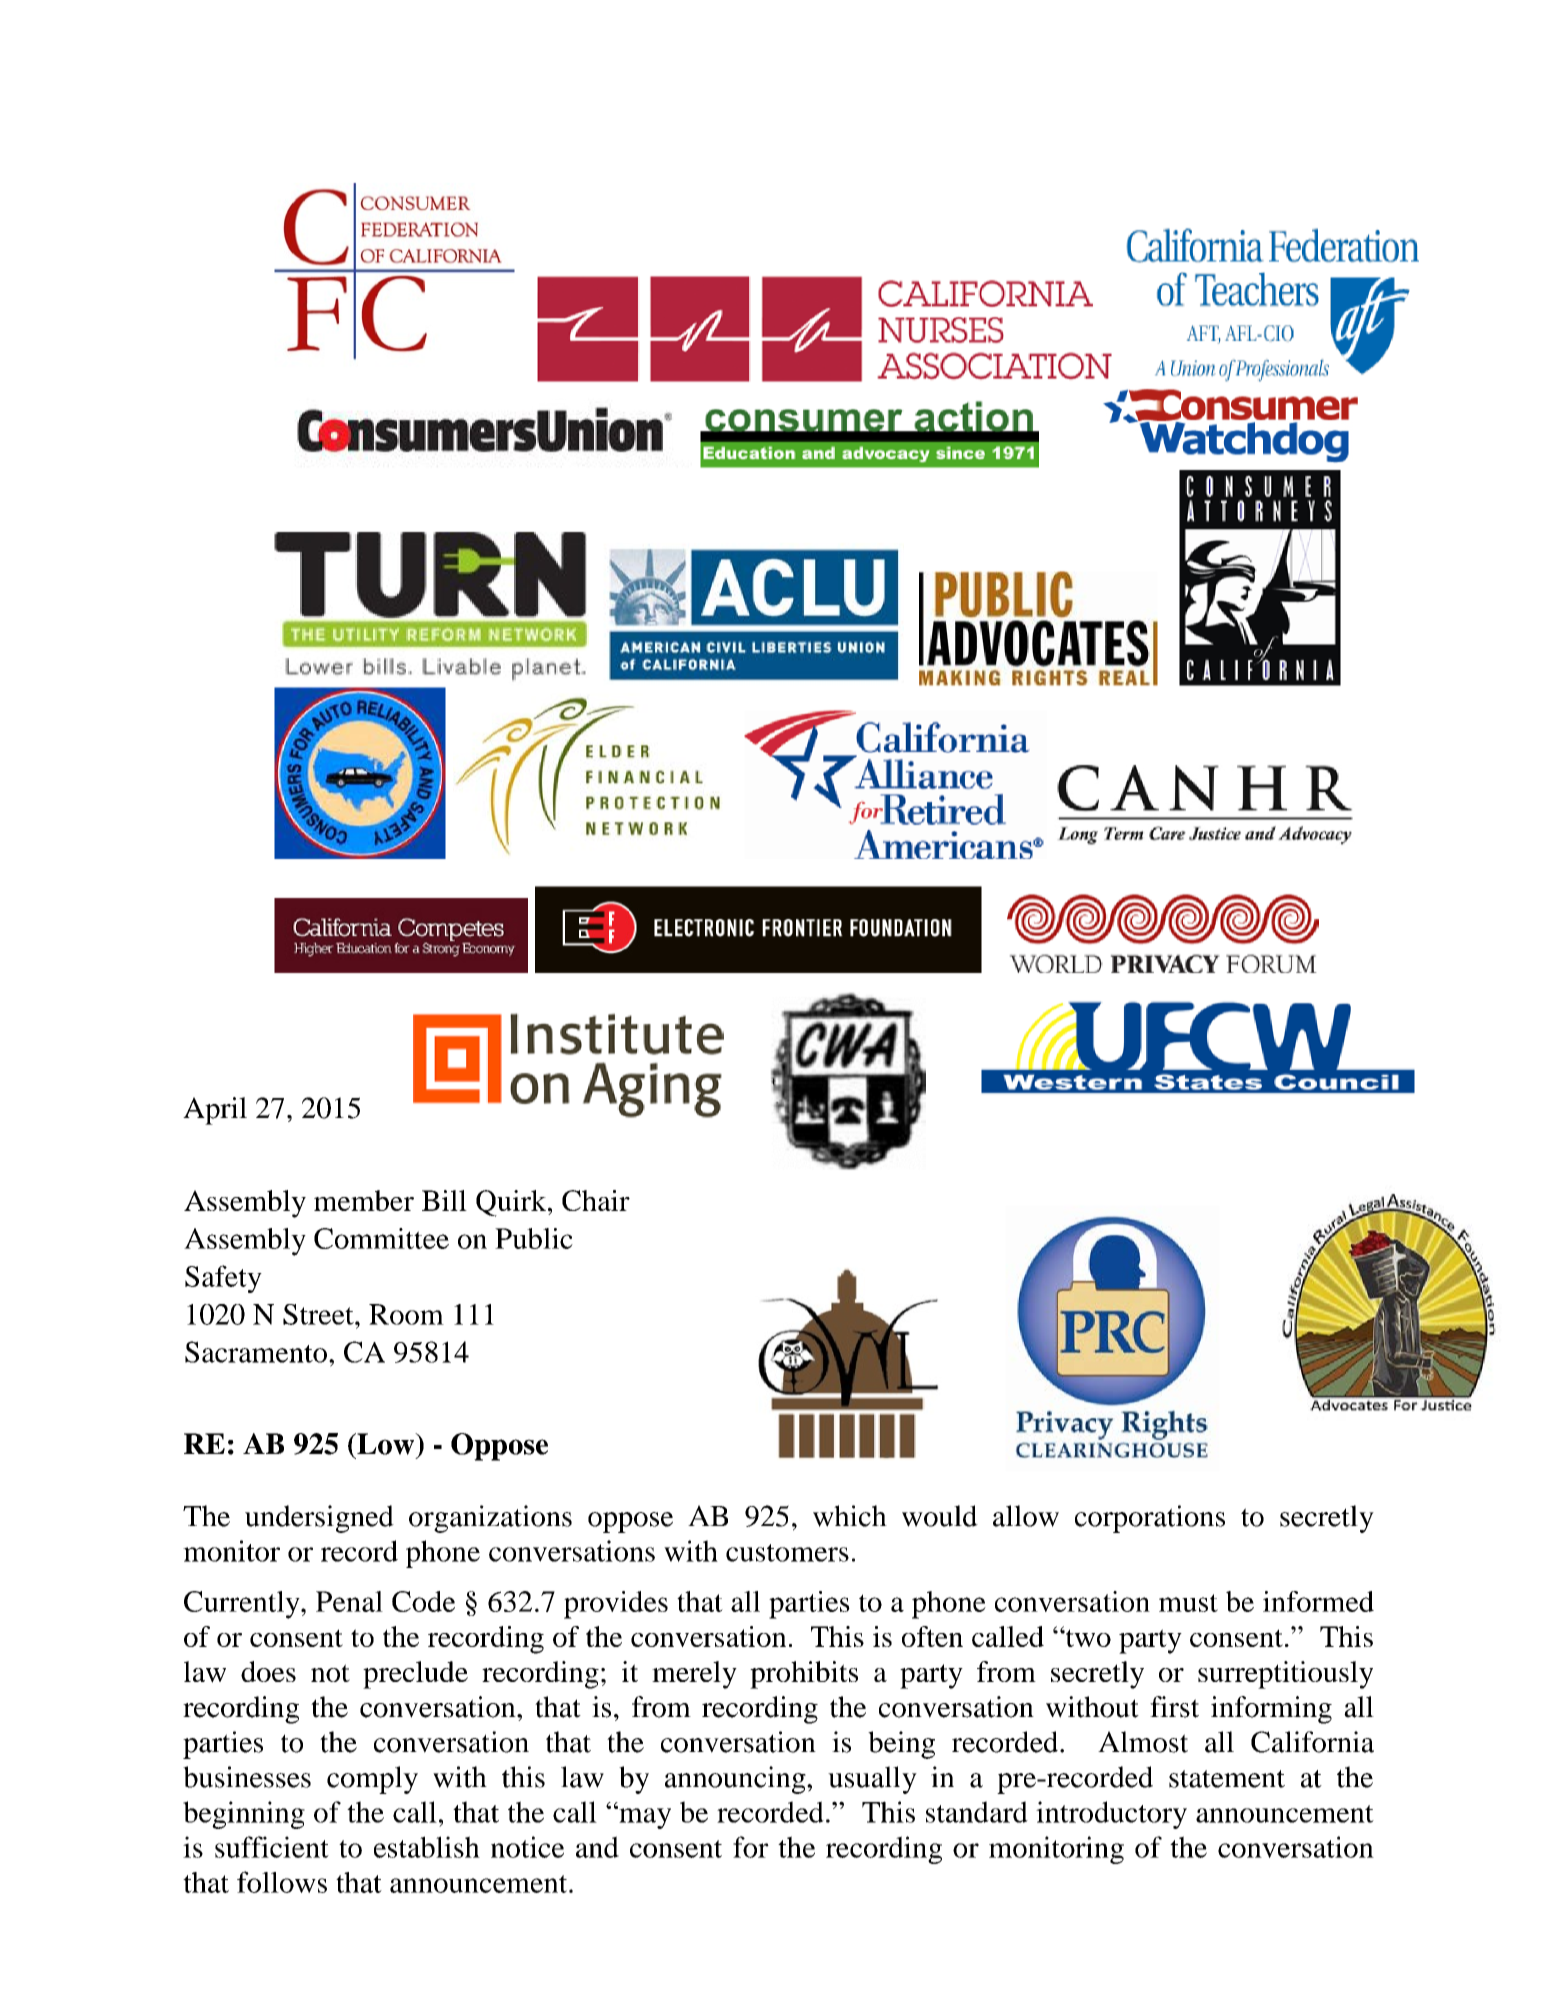 The image size is (1557, 2015). I want to click on provides, so click(616, 1605).
